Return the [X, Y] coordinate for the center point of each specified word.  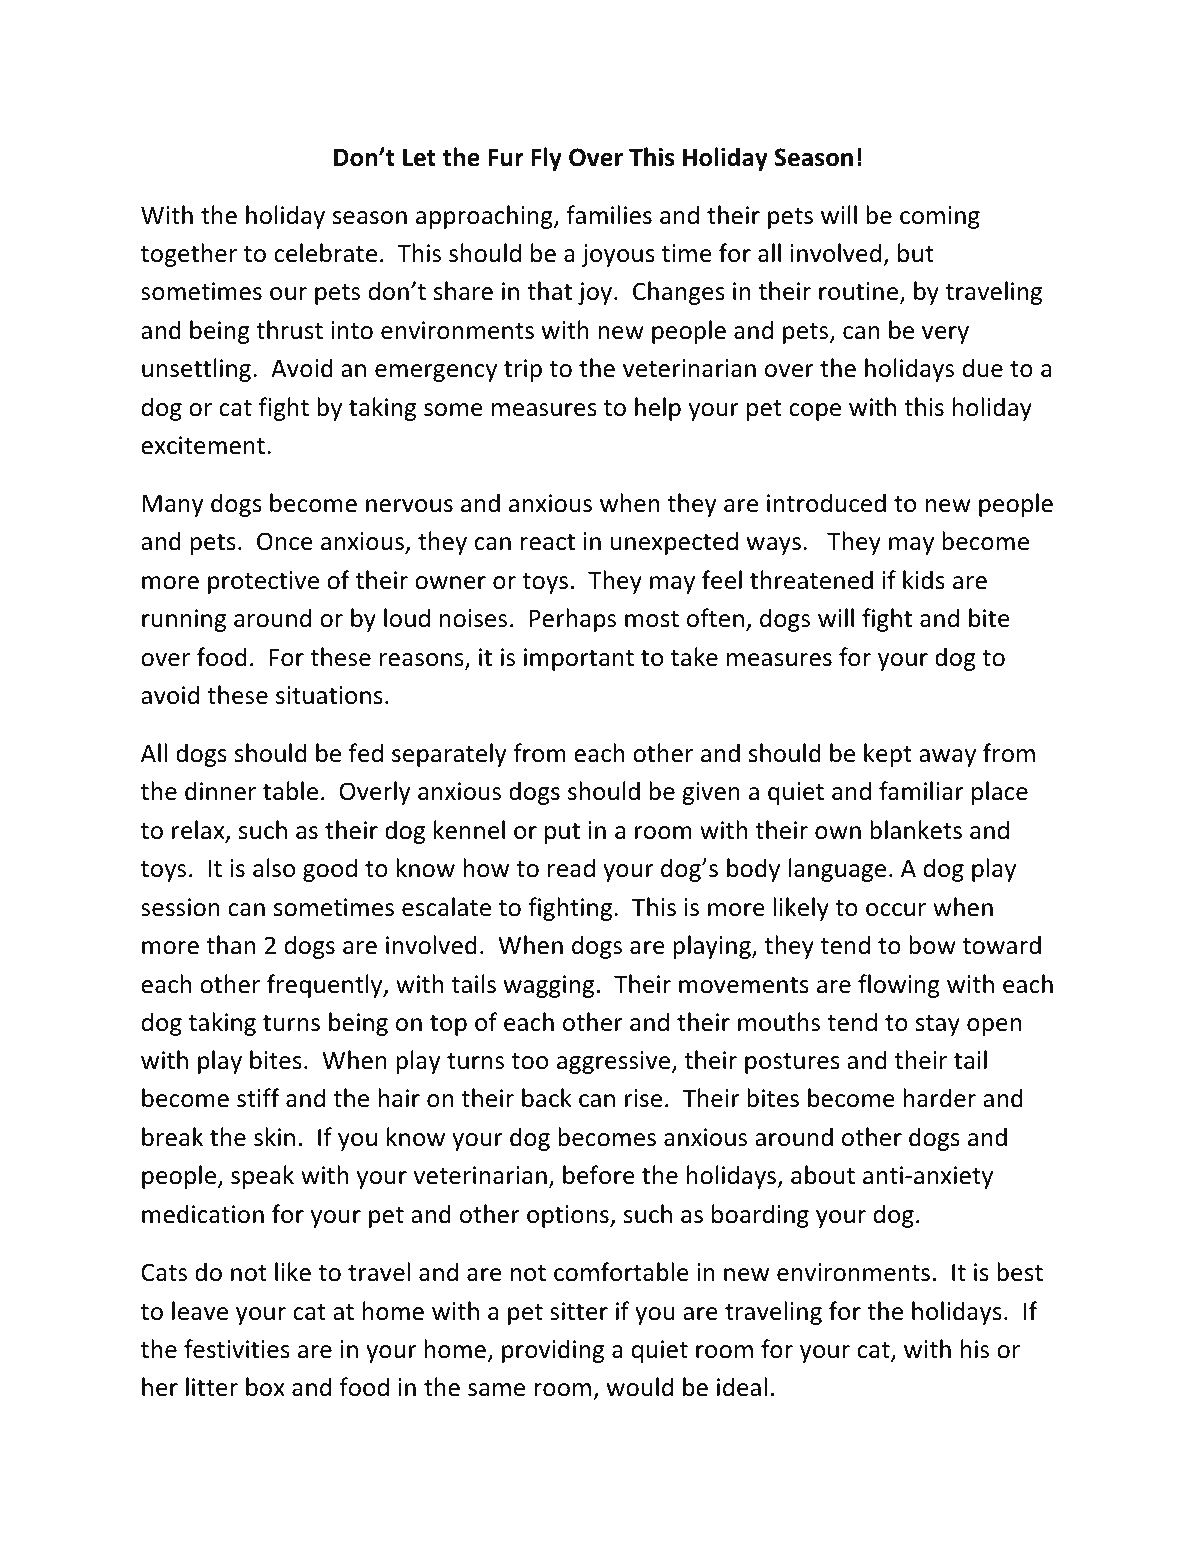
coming [940, 217]
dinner [220, 791]
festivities [237, 1349]
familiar [921, 791]
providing [553, 1351]
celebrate [325, 253]
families [609, 215]
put [562, 833]
